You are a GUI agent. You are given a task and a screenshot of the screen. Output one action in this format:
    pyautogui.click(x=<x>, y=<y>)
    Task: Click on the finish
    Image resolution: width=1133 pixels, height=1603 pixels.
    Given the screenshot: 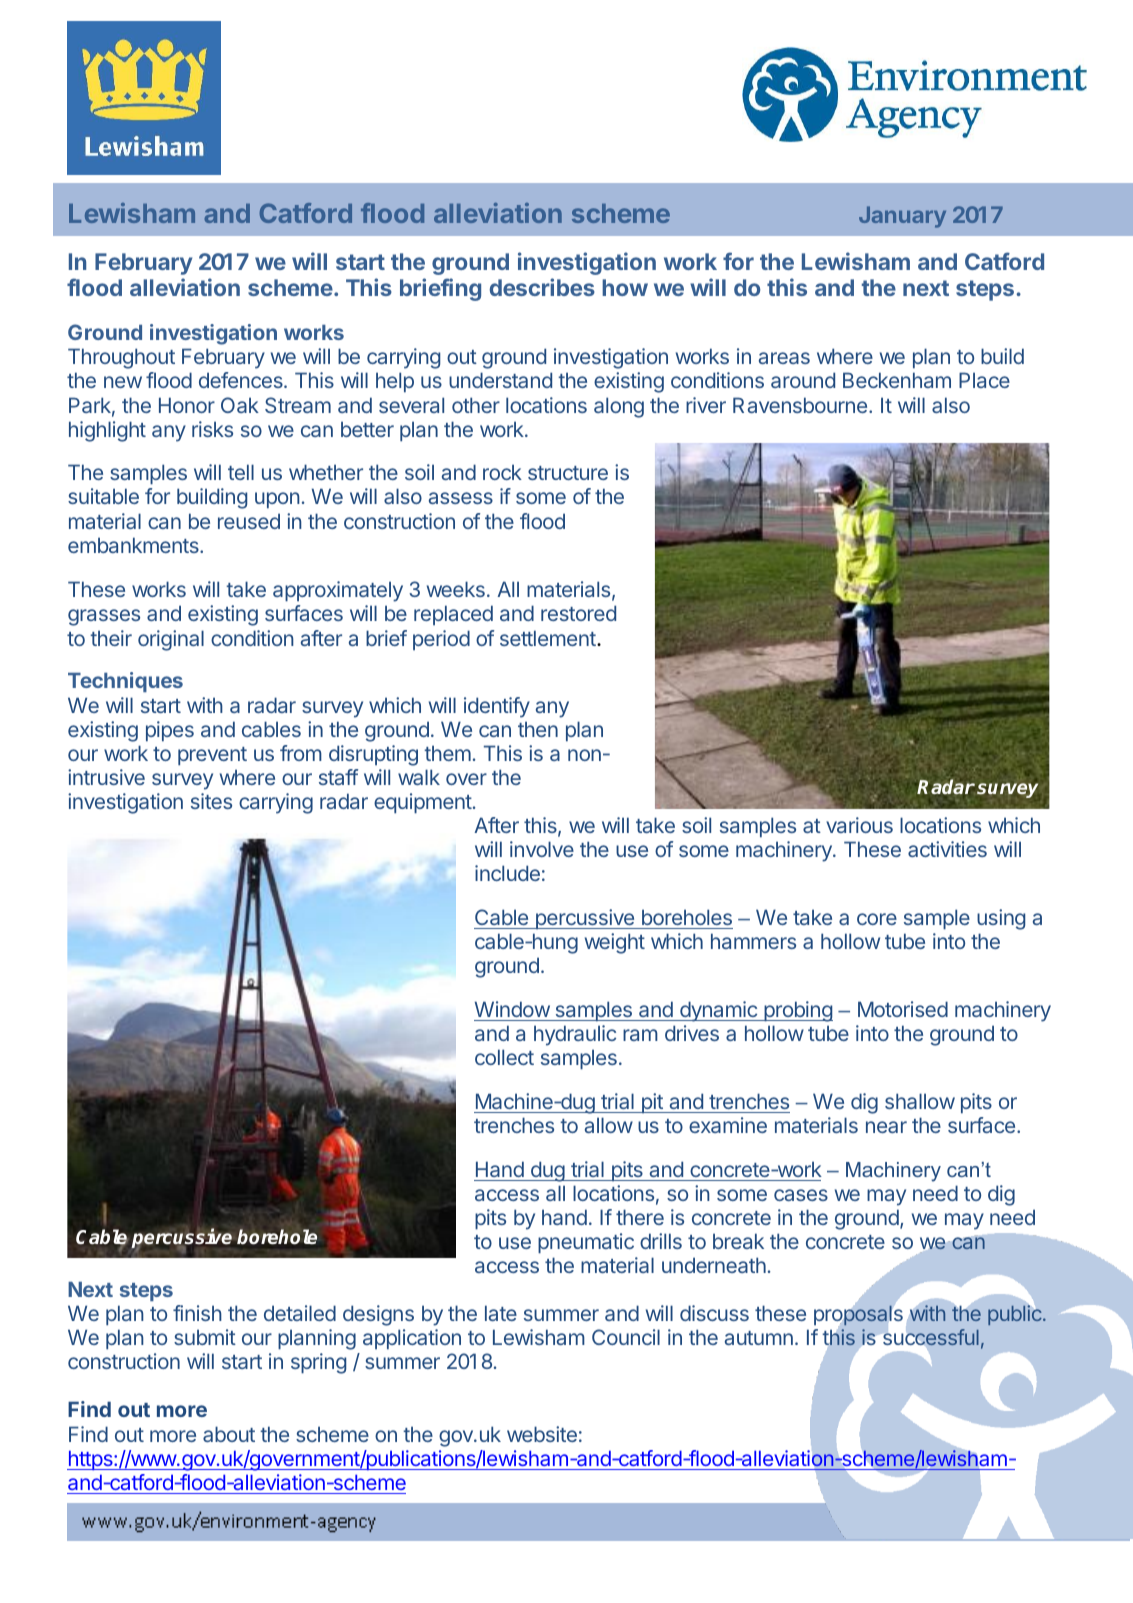 What is the action you would take?
    pyautogui.click(x=197, y=1313)
